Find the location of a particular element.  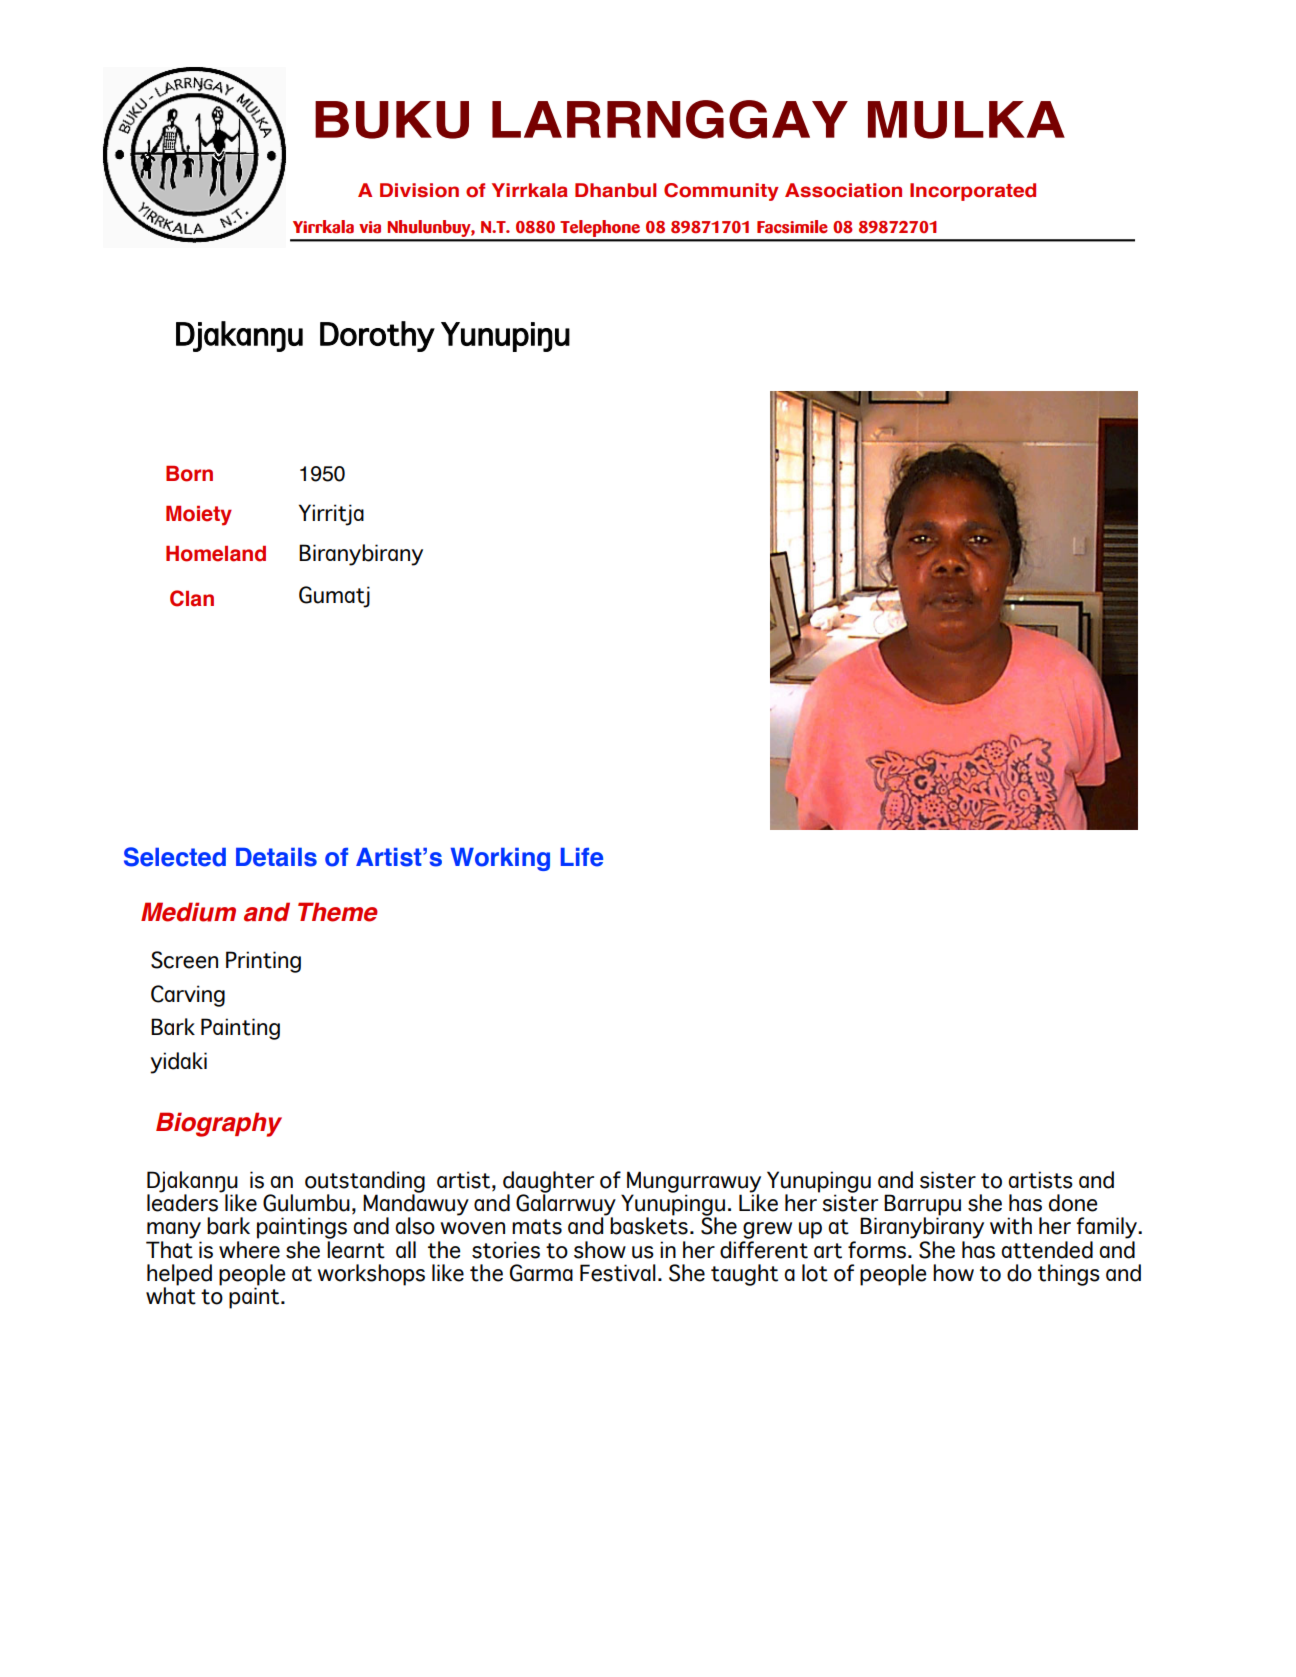

daughter is located at coordinates (548, 1183).
